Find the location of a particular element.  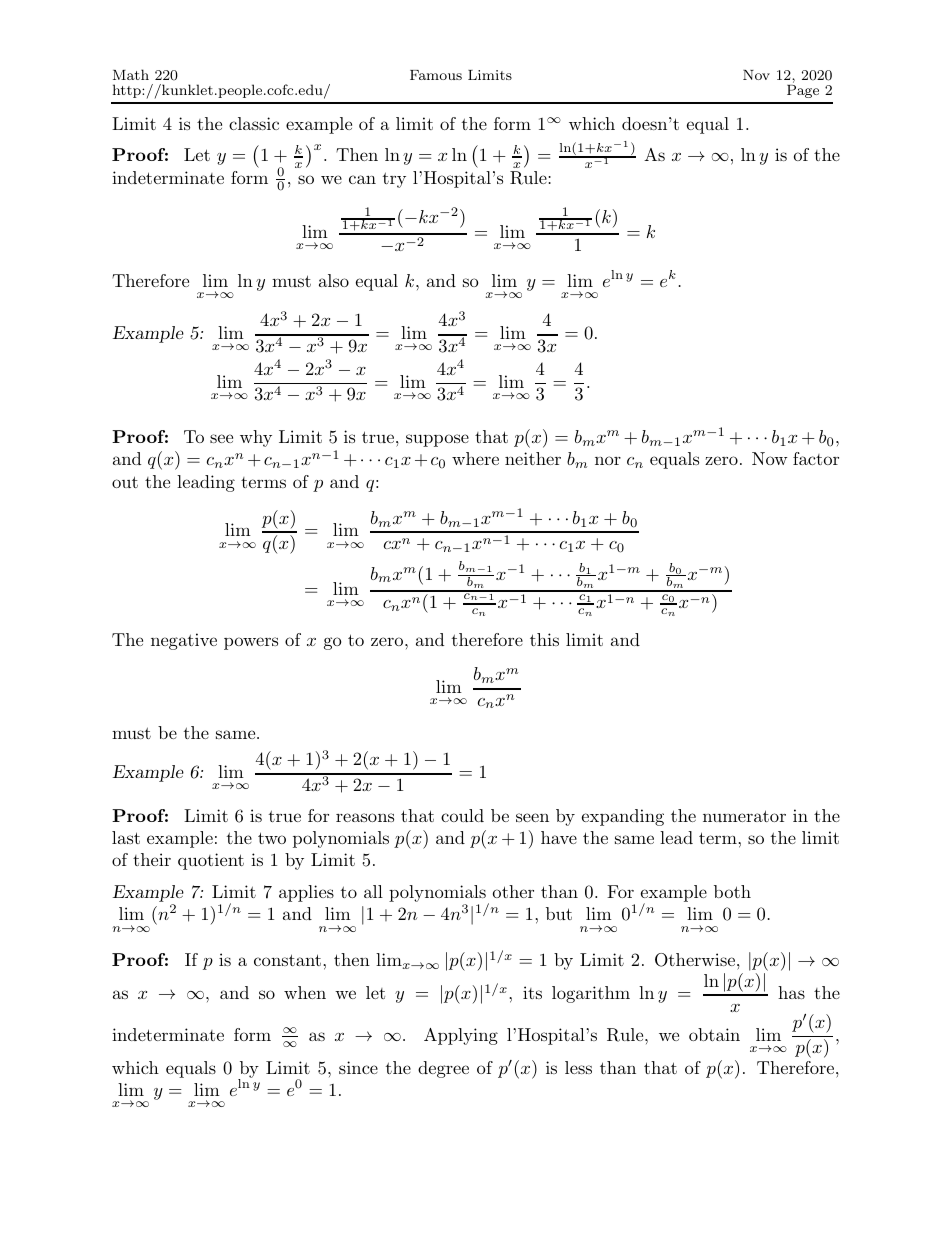

why is located at coordinates (256, 438).
